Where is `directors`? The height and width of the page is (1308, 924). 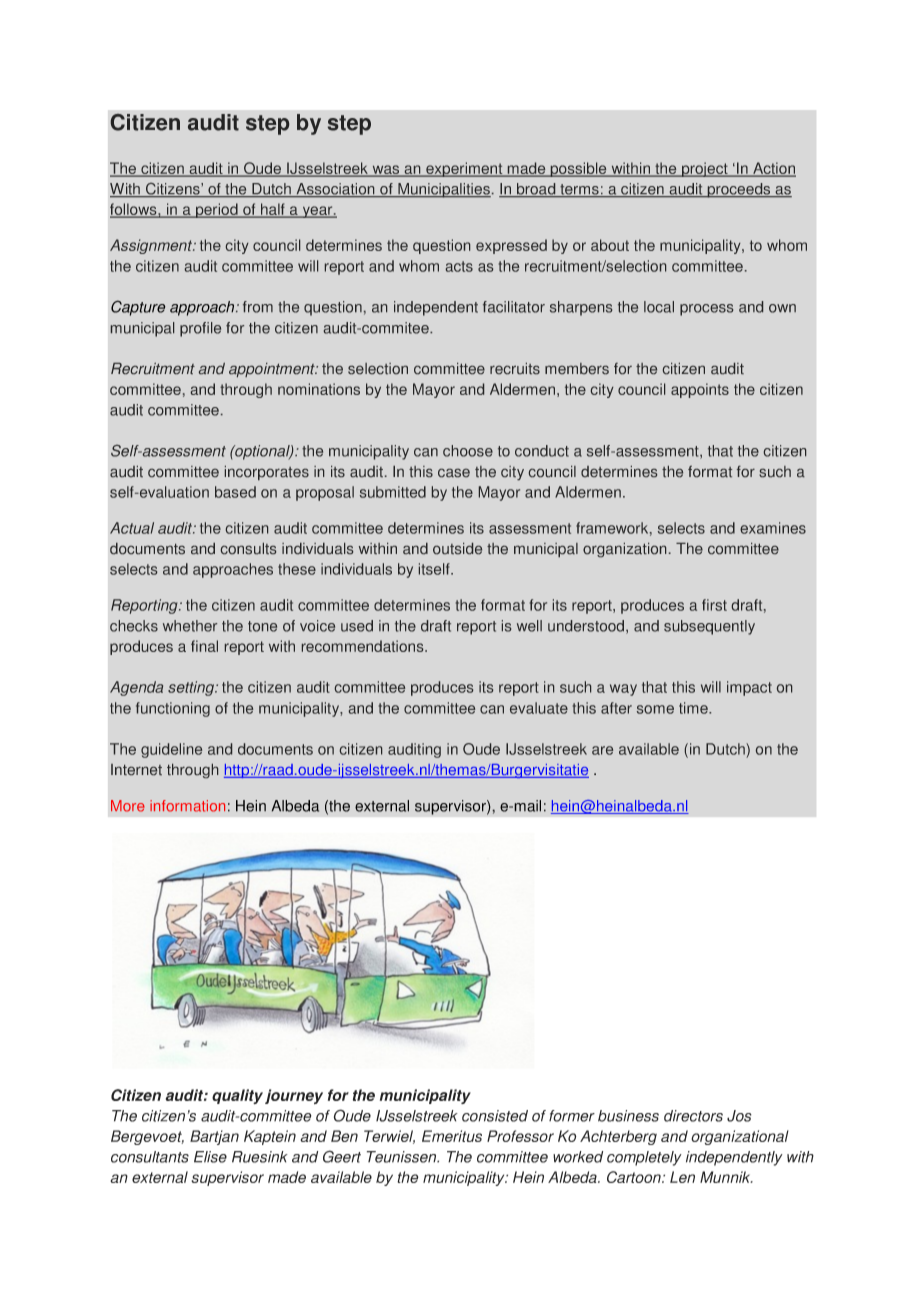 directors is located at coordinates (693, 1116).
